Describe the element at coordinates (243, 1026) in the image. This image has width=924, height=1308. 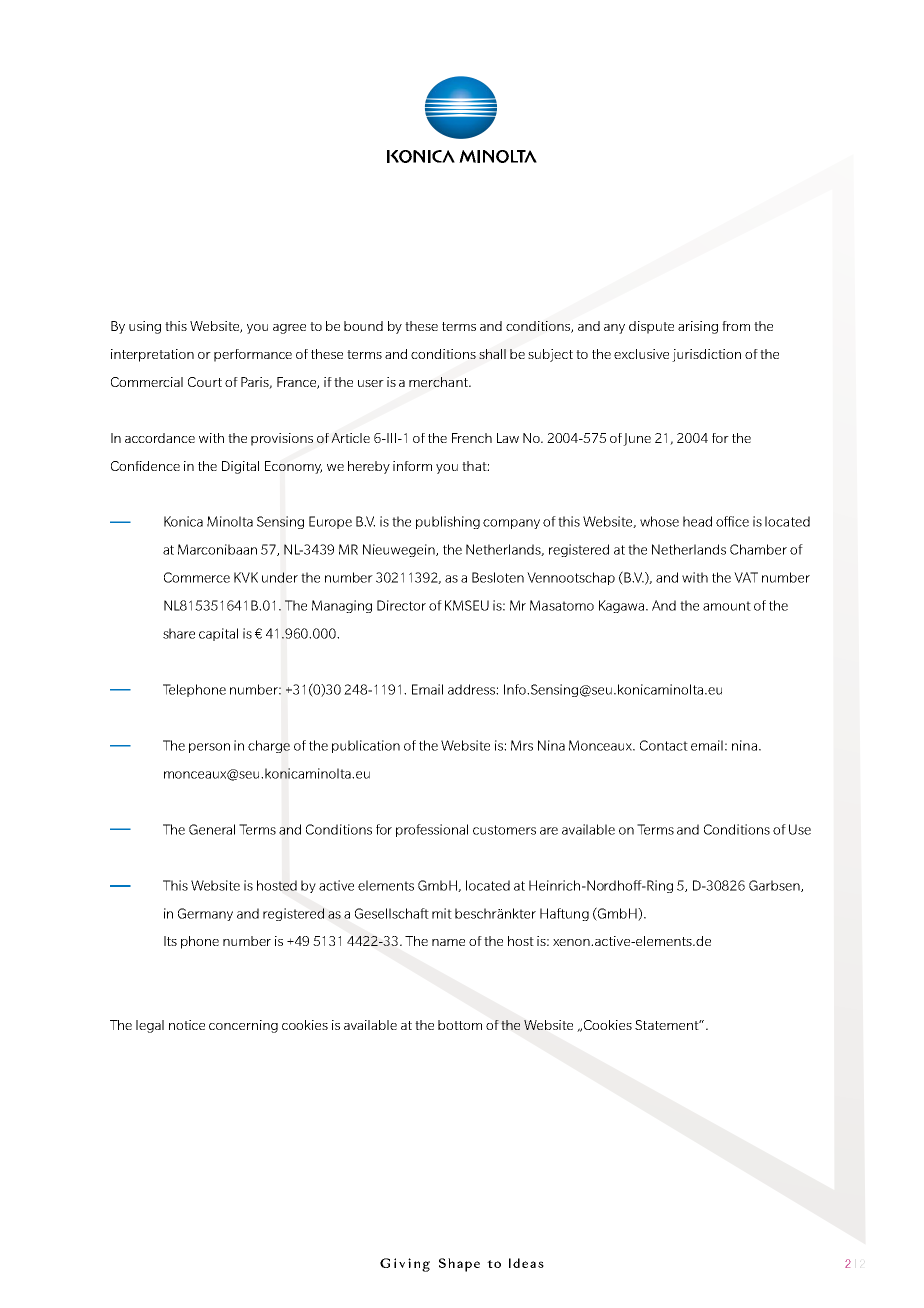
I see `concerning` at that location.
